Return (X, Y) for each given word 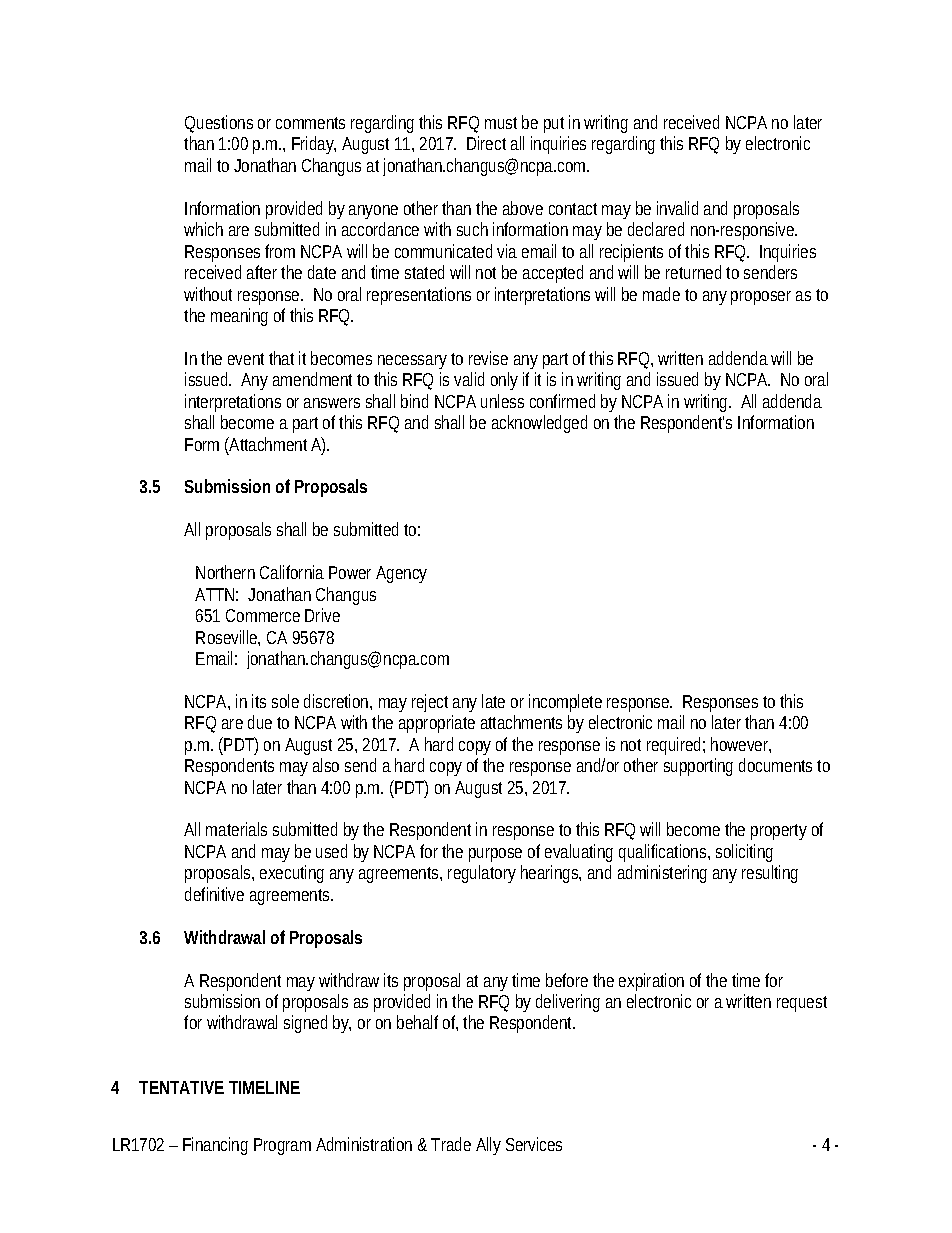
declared (656, 229)
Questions (219, 123)
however (741, 745)
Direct (486, 143)
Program (282, 1146)
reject (430, 703)
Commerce (263, 615)
